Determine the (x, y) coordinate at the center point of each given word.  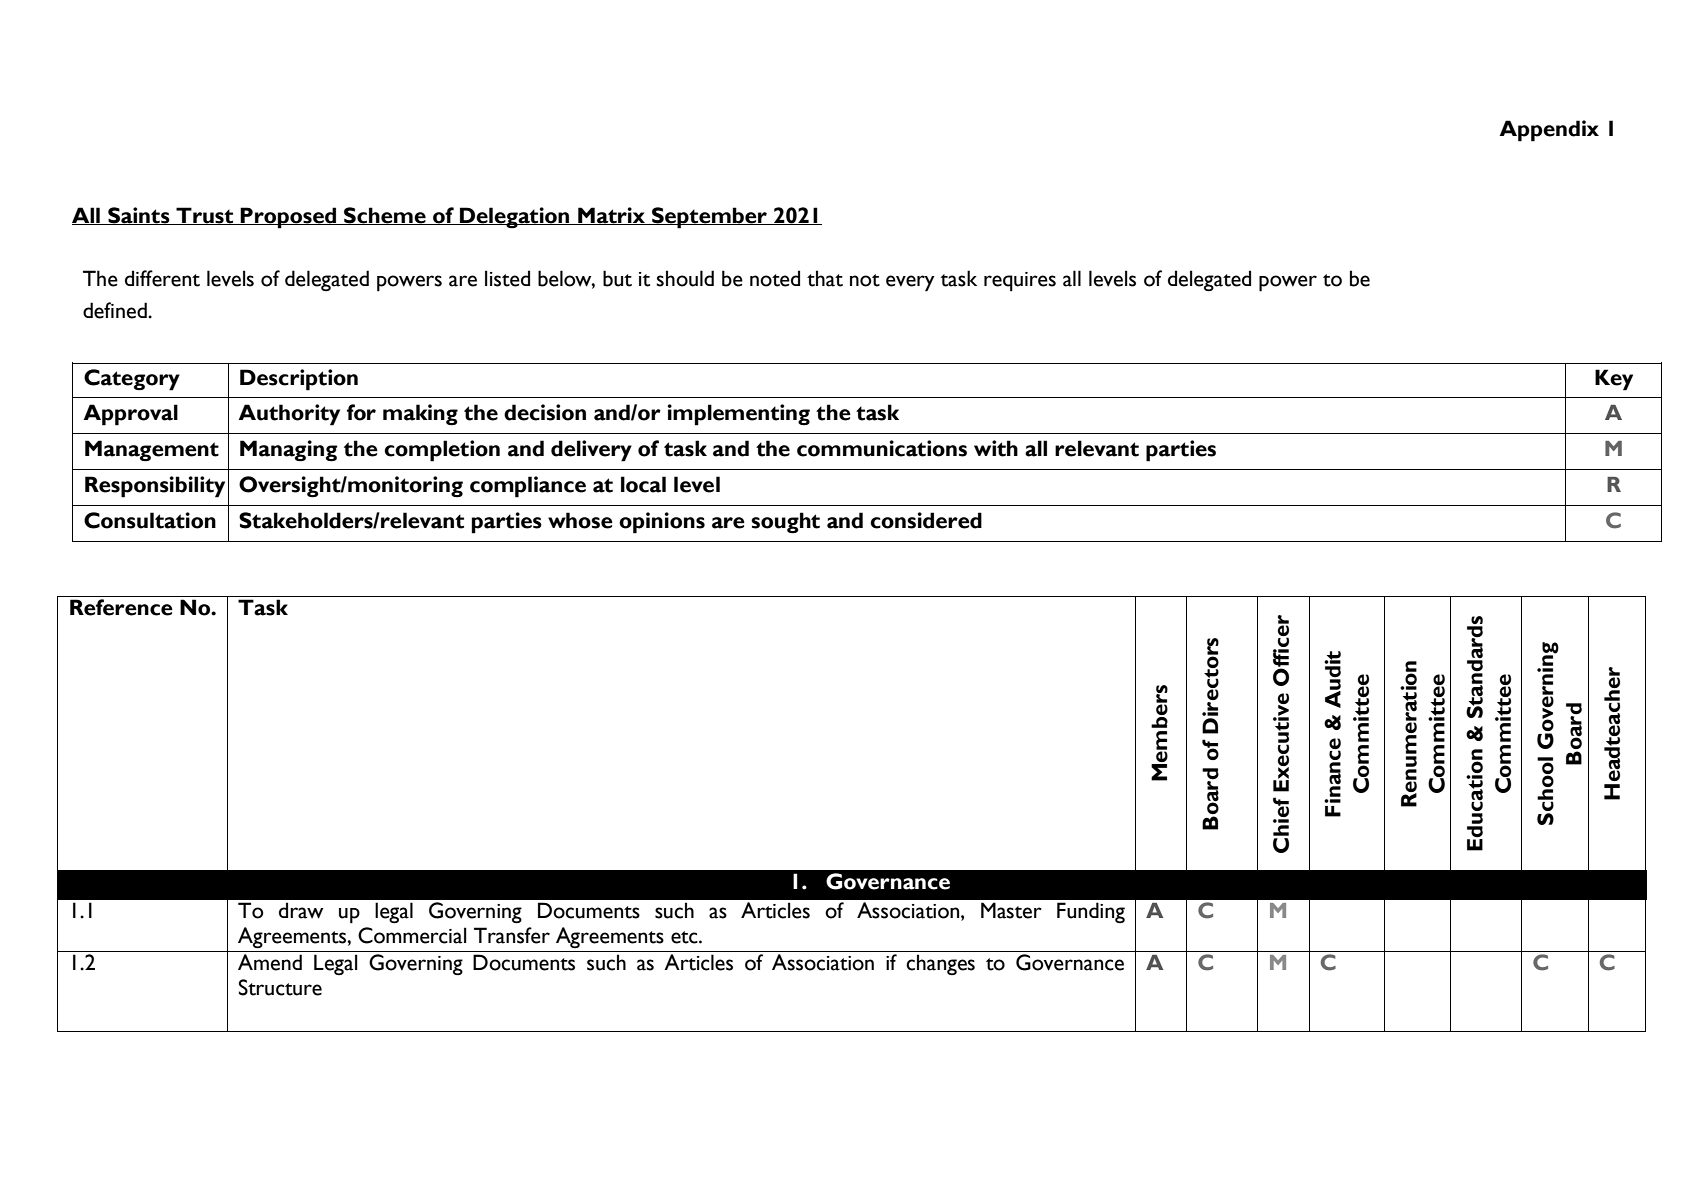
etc (685, 937)
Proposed (289, 218)
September (709, 218)
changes (940, 964)
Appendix (1549, 131)
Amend (270, 962)
